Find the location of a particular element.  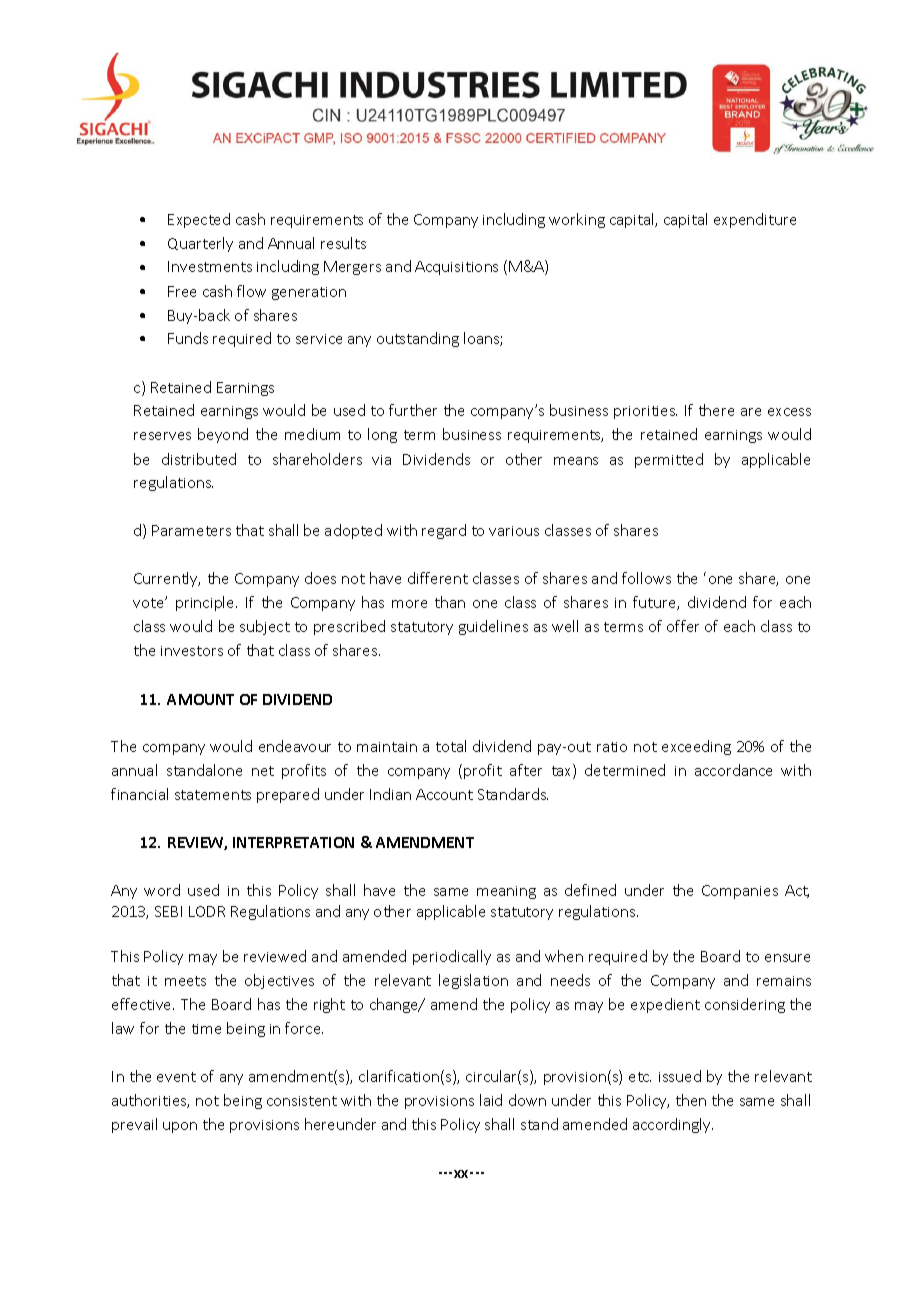

event is located at coordinates (176, 1077).
